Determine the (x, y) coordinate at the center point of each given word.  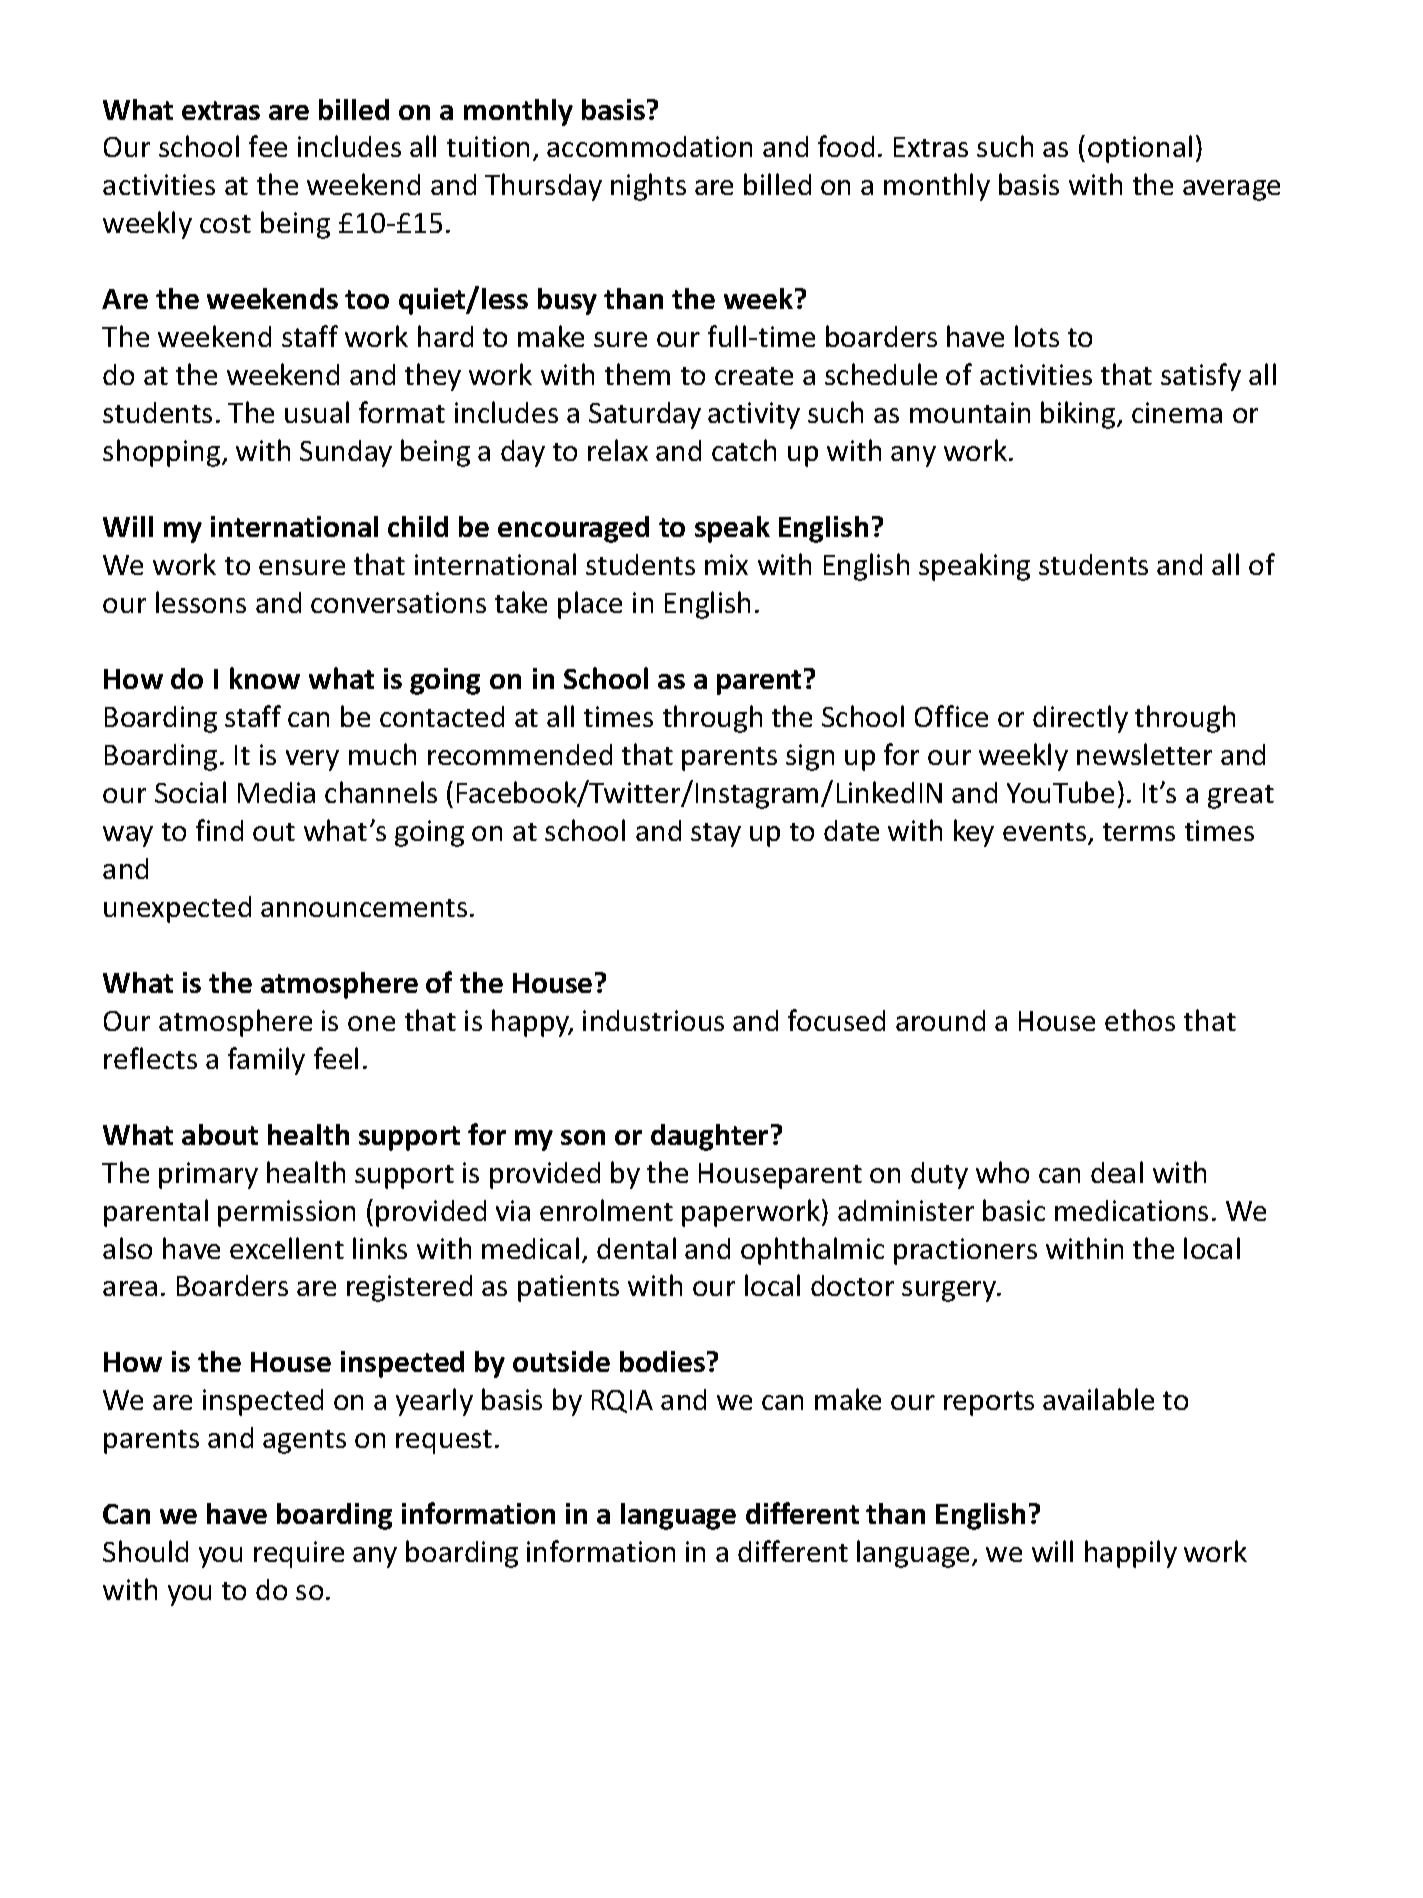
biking (1079, 415)
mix (726, 564)
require (299, 1554)
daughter (709, 1137)
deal (1117, 1172)
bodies (662, 1361)
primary (208, 1175)
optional (1140, 149)
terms (1139, 832)
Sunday (346, 453)
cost (225, 224)
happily (1131, 1554)
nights (648, 187)
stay (716, 835)
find (219, 830)
